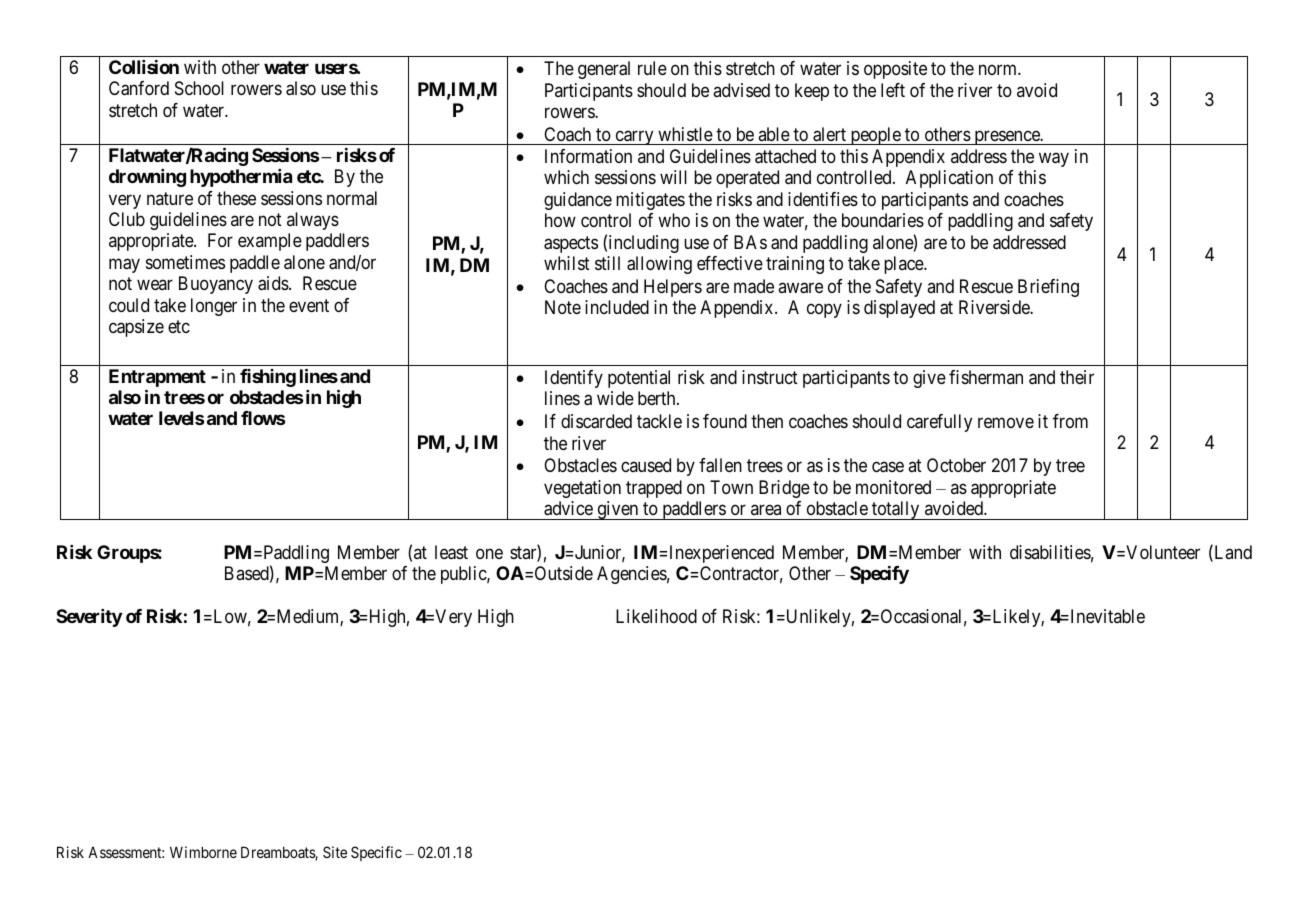 The width and height of the page is (1308, 924). Describe the element at coordinates (879, 575) in the page. I see `Specify` at that location.
